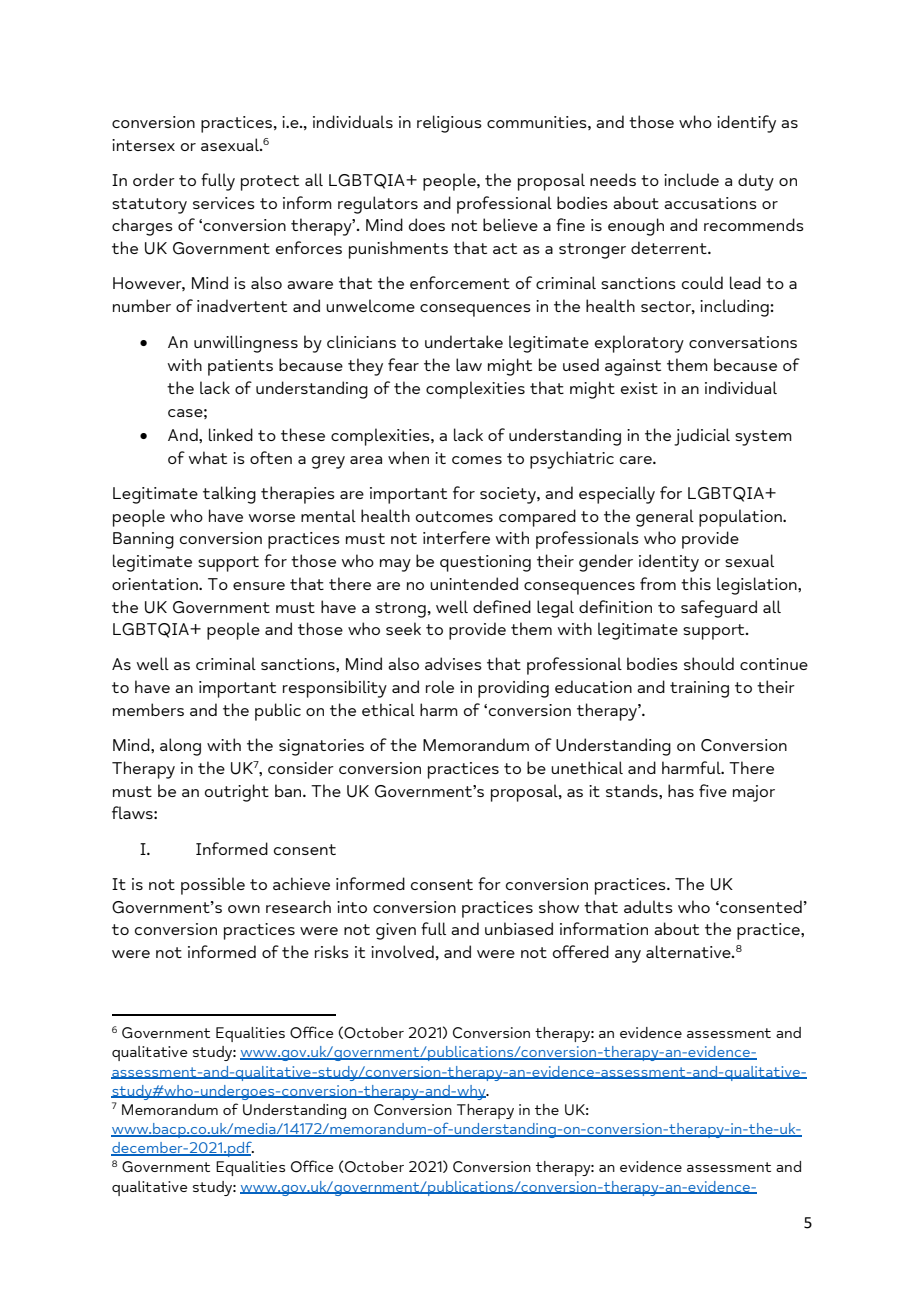 The height and width of the screenshot is (1308, 924). What do you see at coordinates (460, 282) in the screenshot?
I see `enforcement` at bounding box center [460, 282].
